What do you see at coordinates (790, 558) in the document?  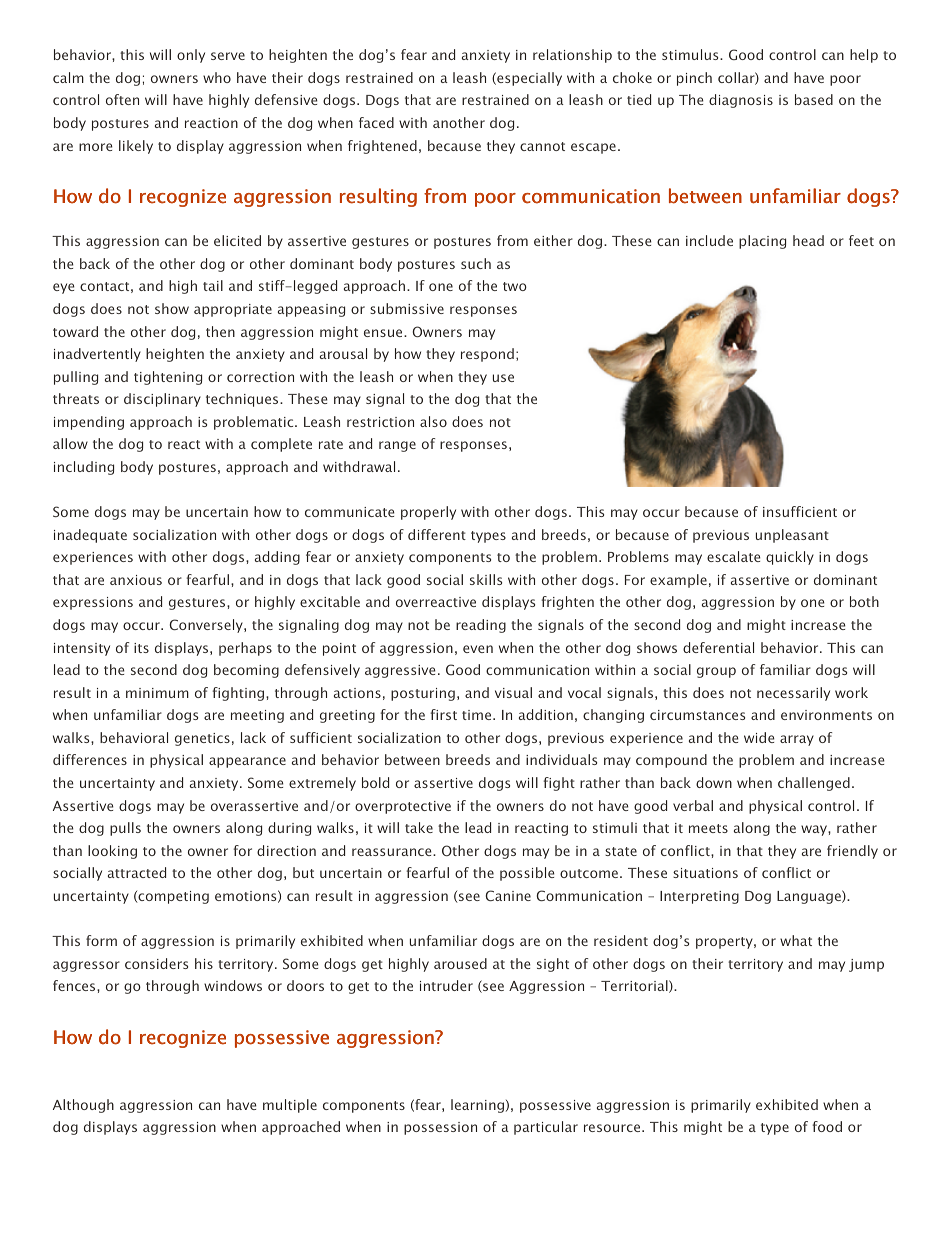 I see `quickly` at bounding box center [790, 558].
